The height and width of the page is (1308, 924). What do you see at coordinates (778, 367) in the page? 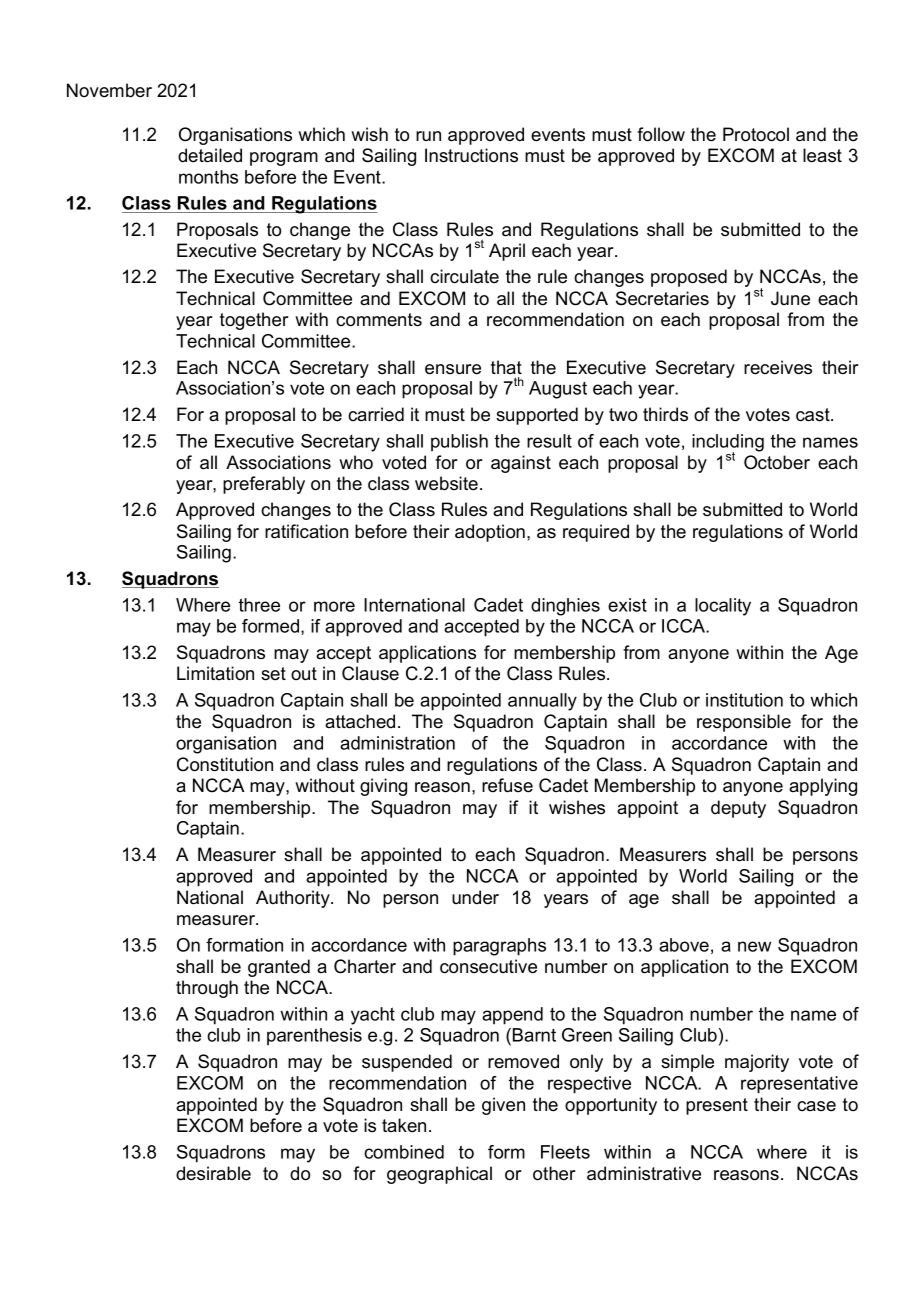
I see `receives` at bounding box center [778, 367].
